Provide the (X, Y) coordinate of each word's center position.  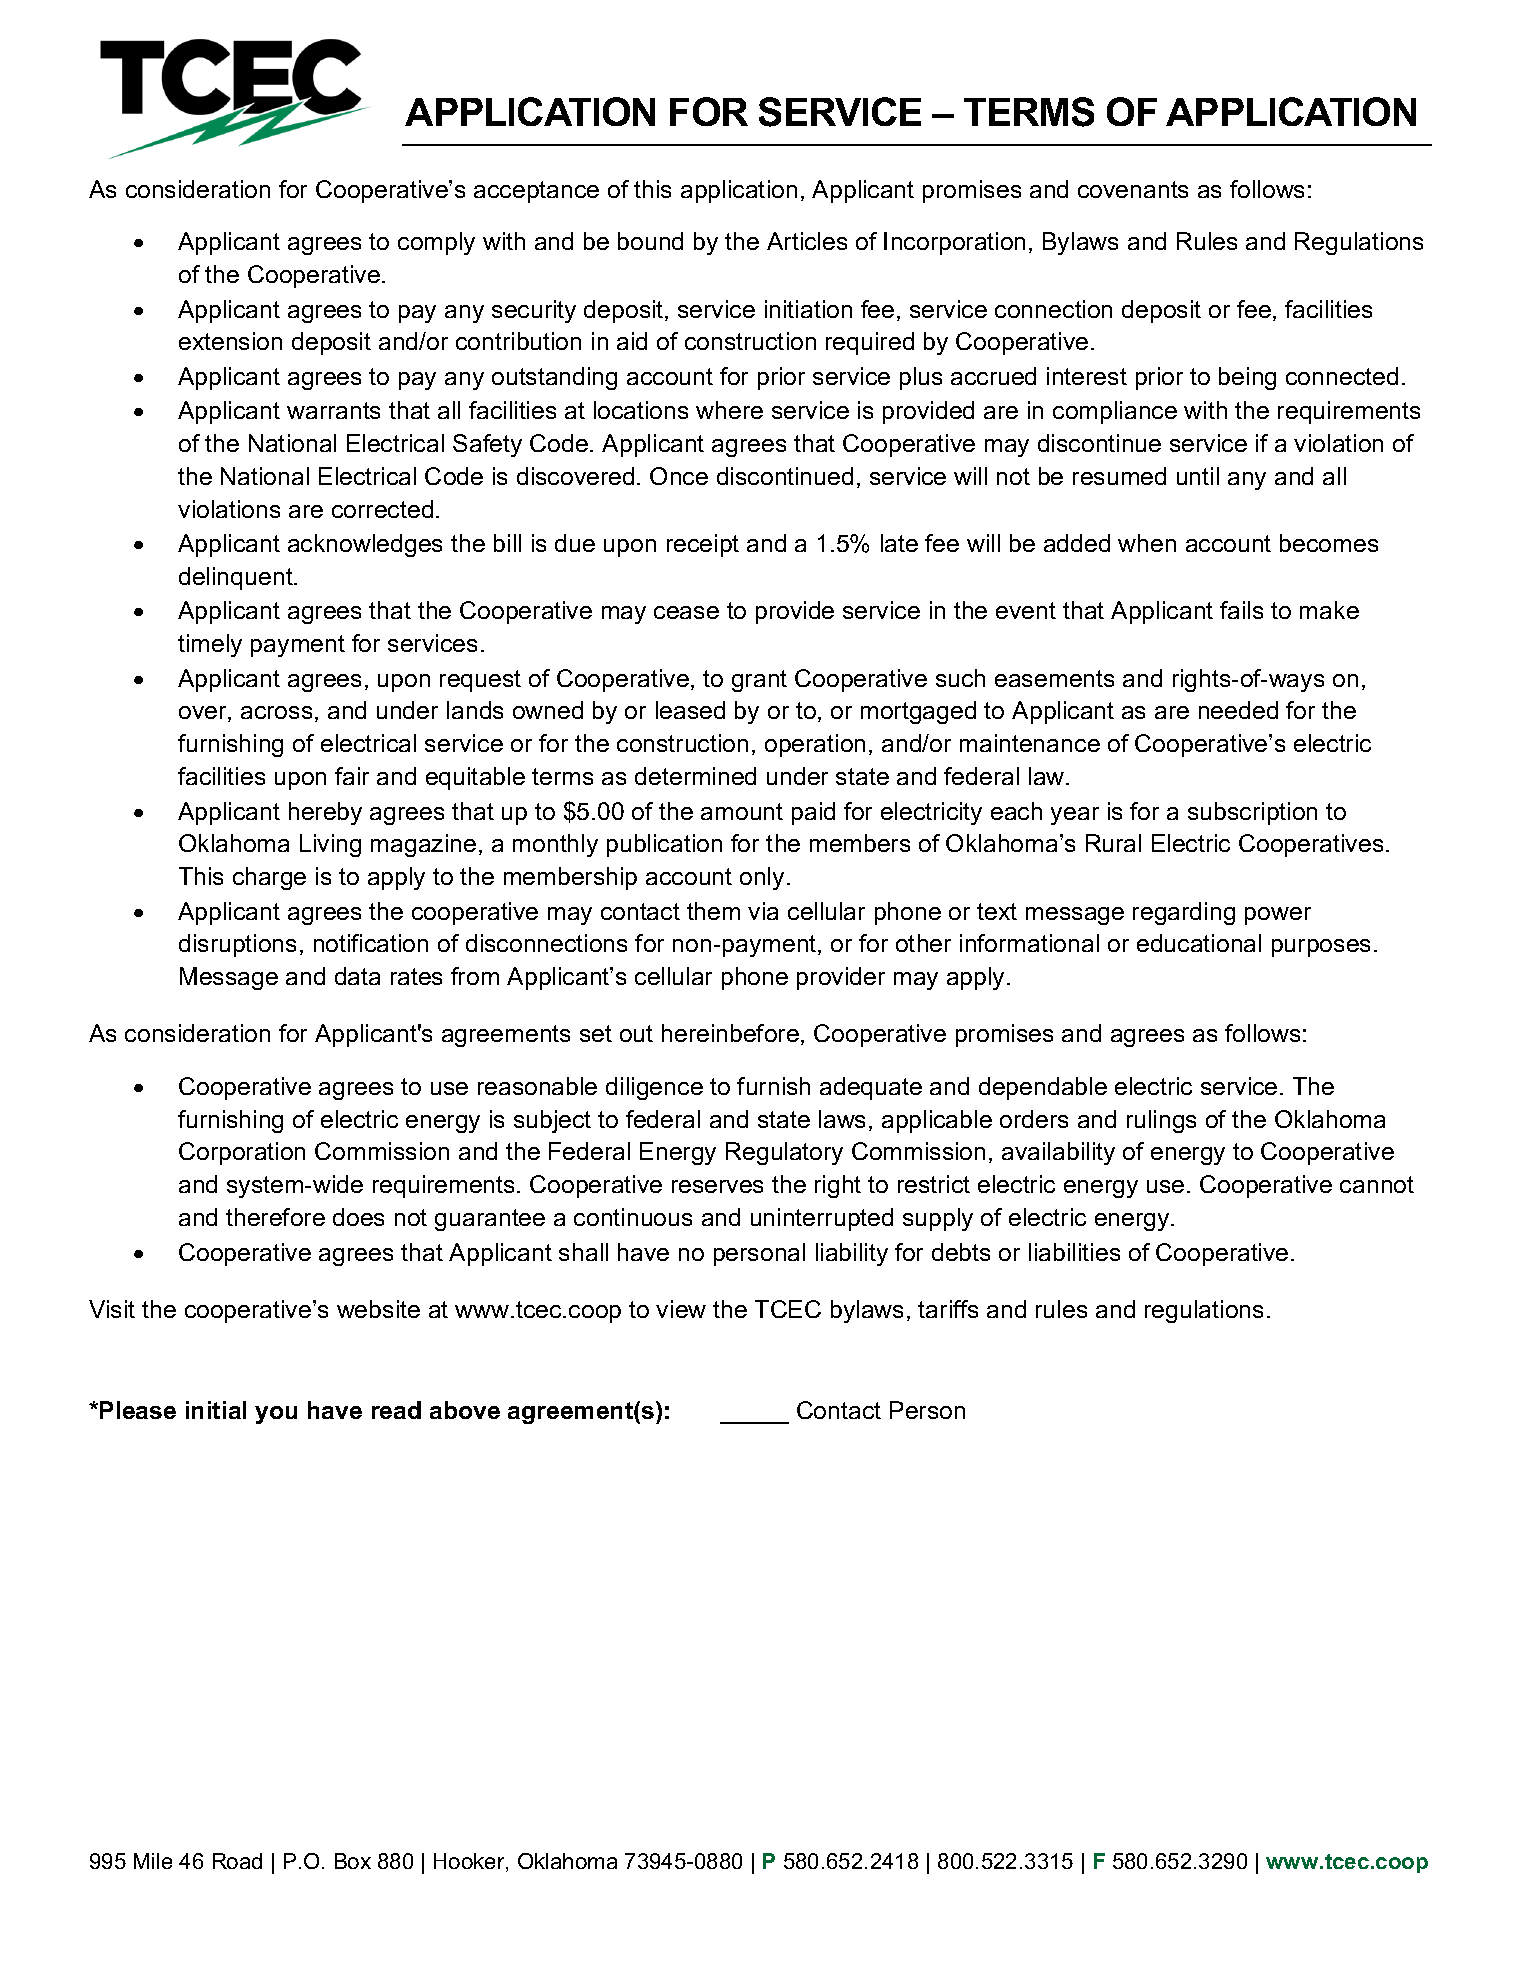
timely (210, 645)
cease (686, 612)
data (357, 976)
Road (237, 1861)
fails (1241, 610)
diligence (654, 1088)
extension (230, 341)
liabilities (1074, 1252)
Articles (807, 241)
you (276, 1415)
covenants (1133, 189)
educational (1199, 943)
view (681, 1309)
